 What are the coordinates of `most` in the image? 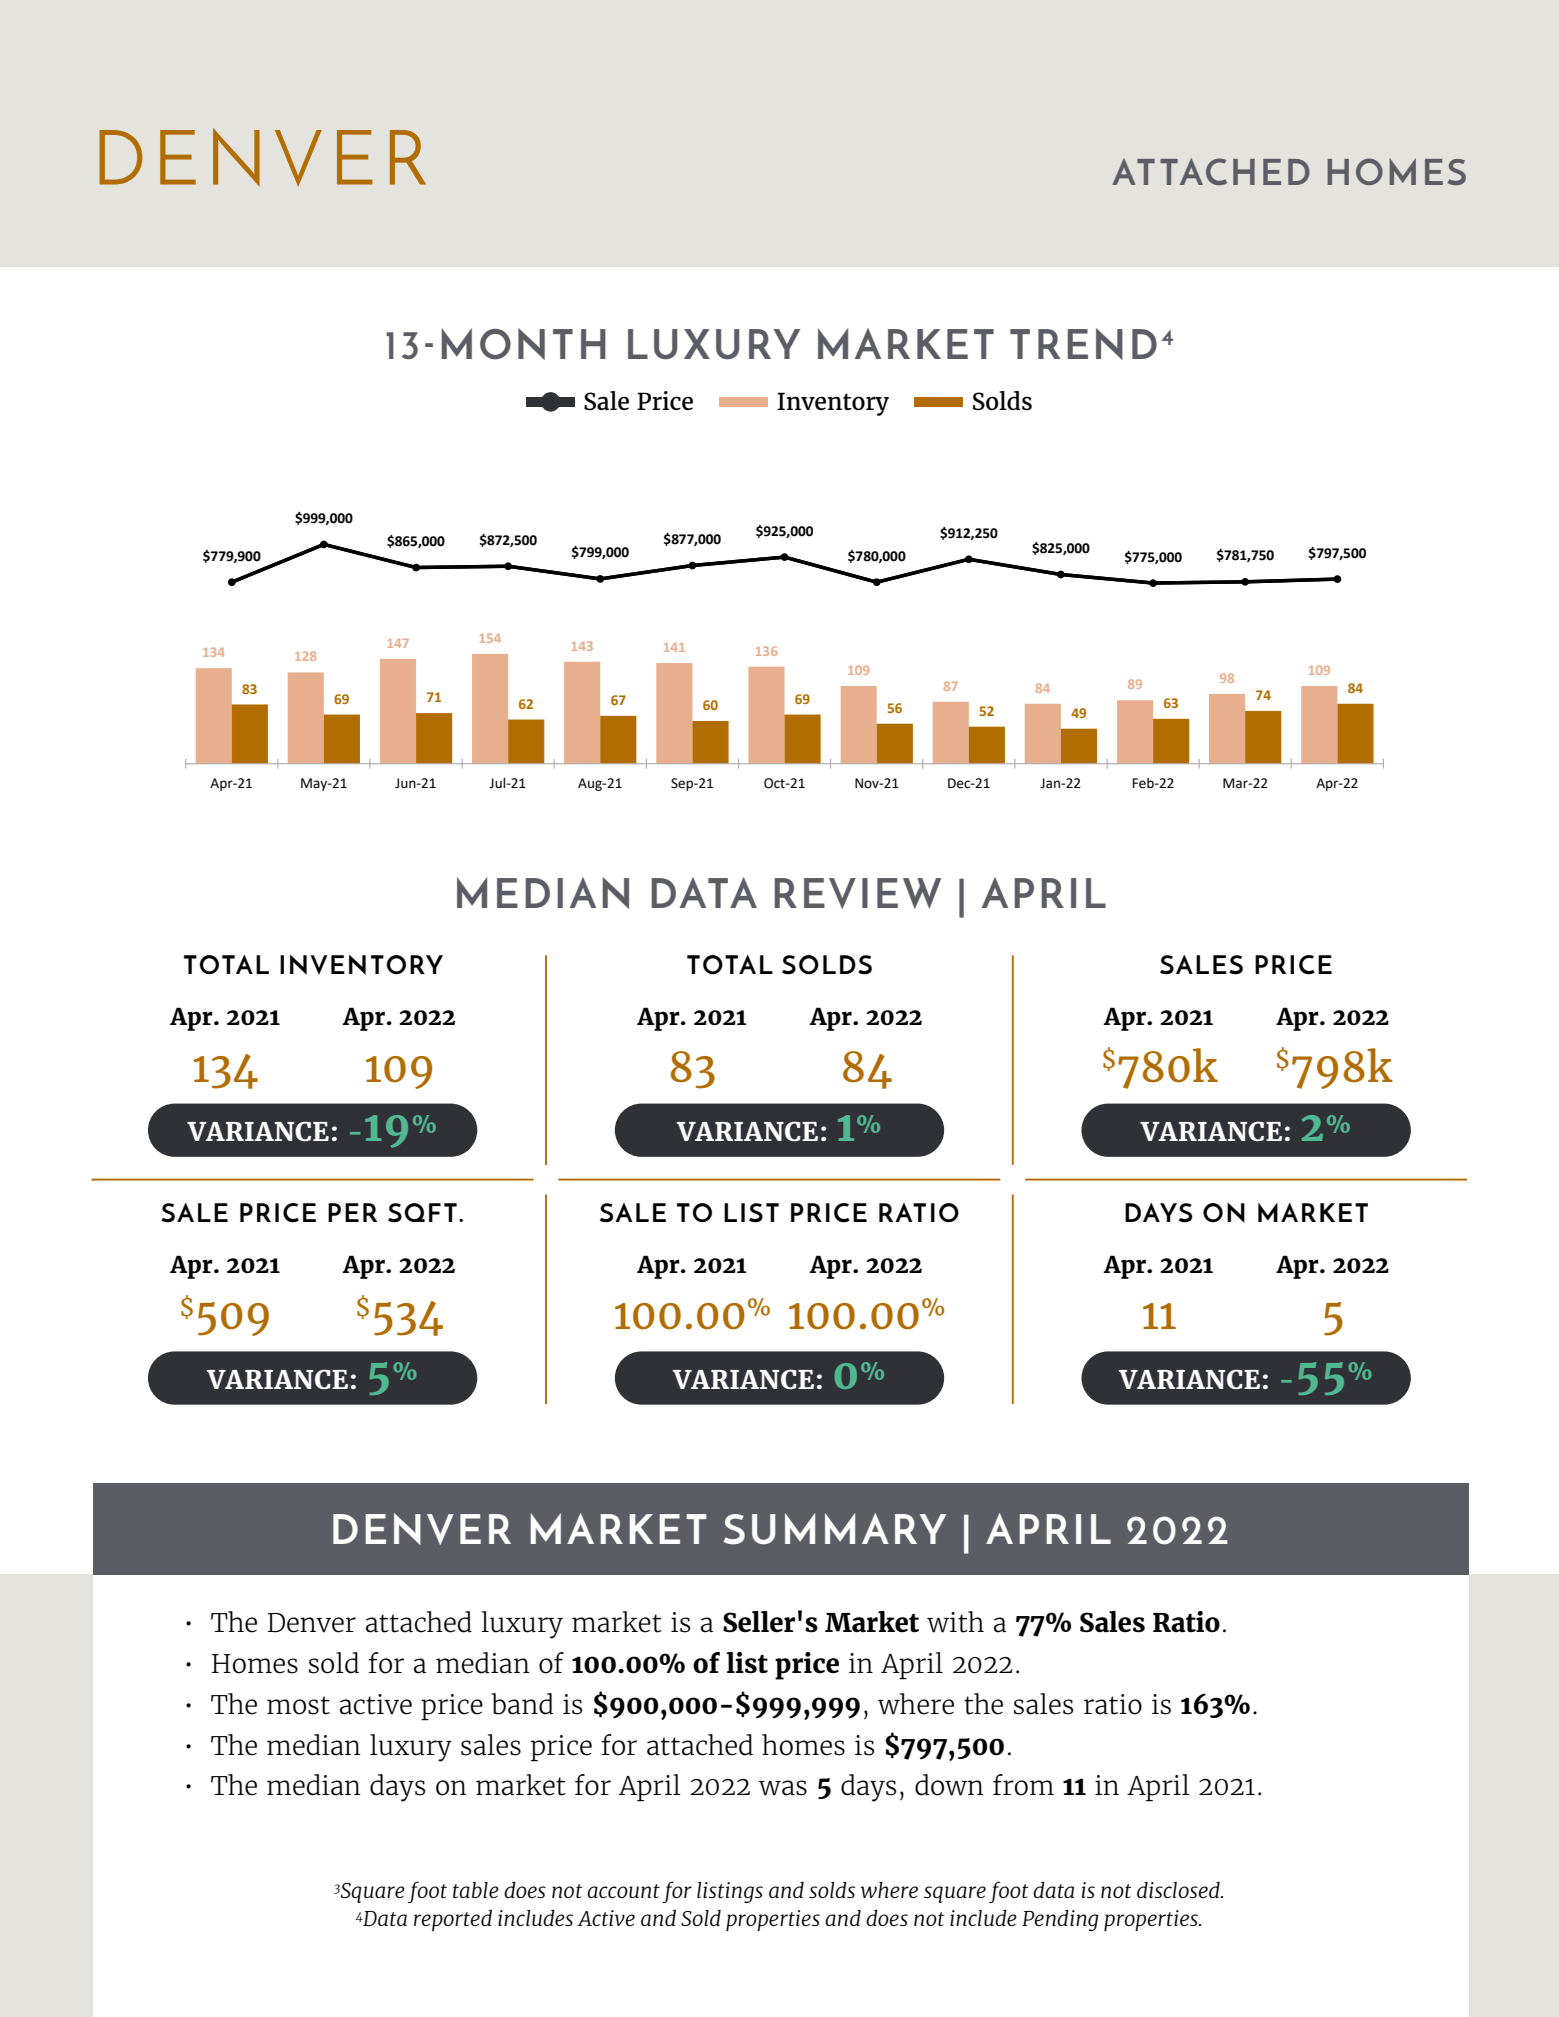 It's located at (298, 1705).
